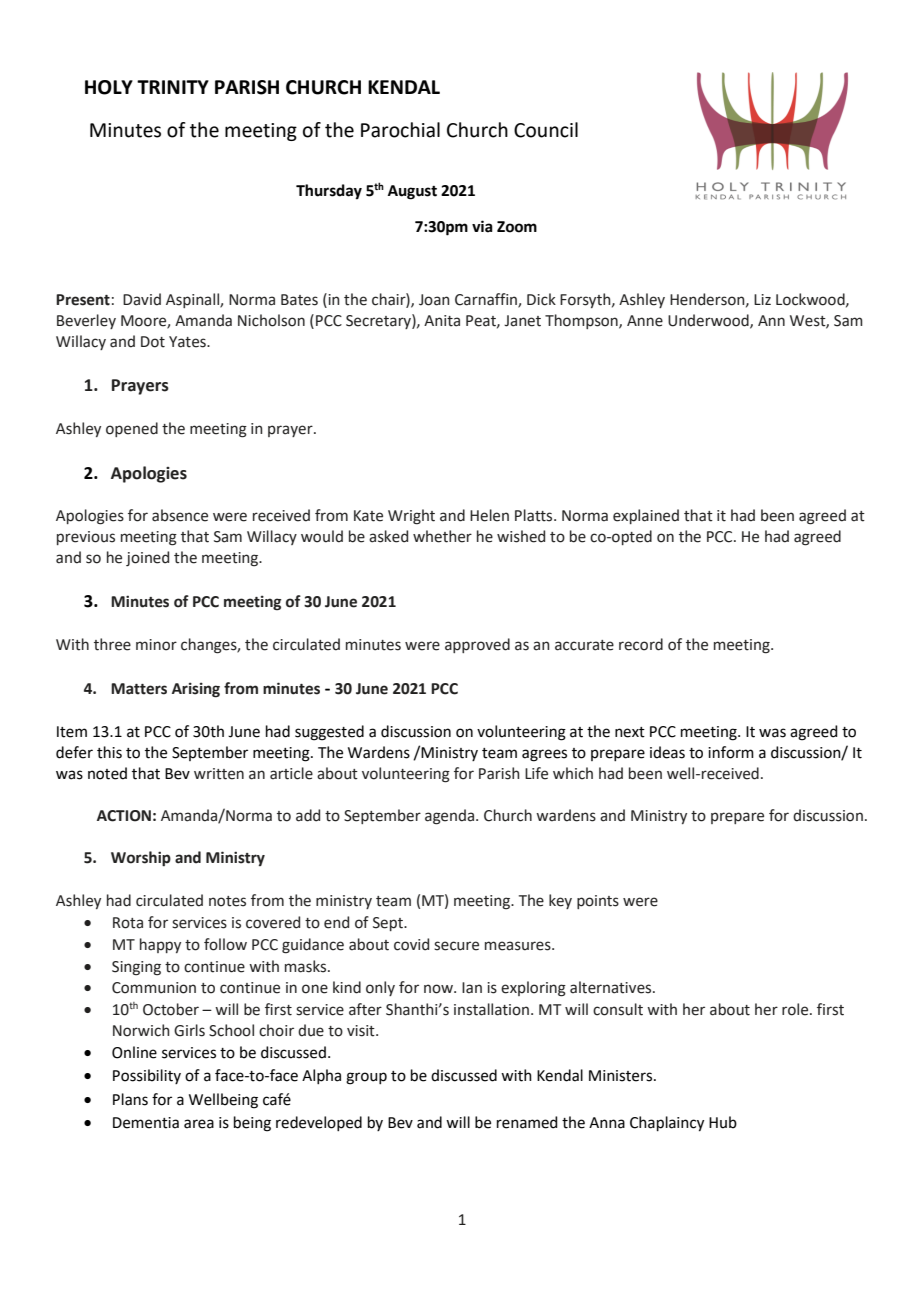  What do you see at coordinates (641, 644) in the screenshot?
I see `record` at bounding box center [641, 644].
